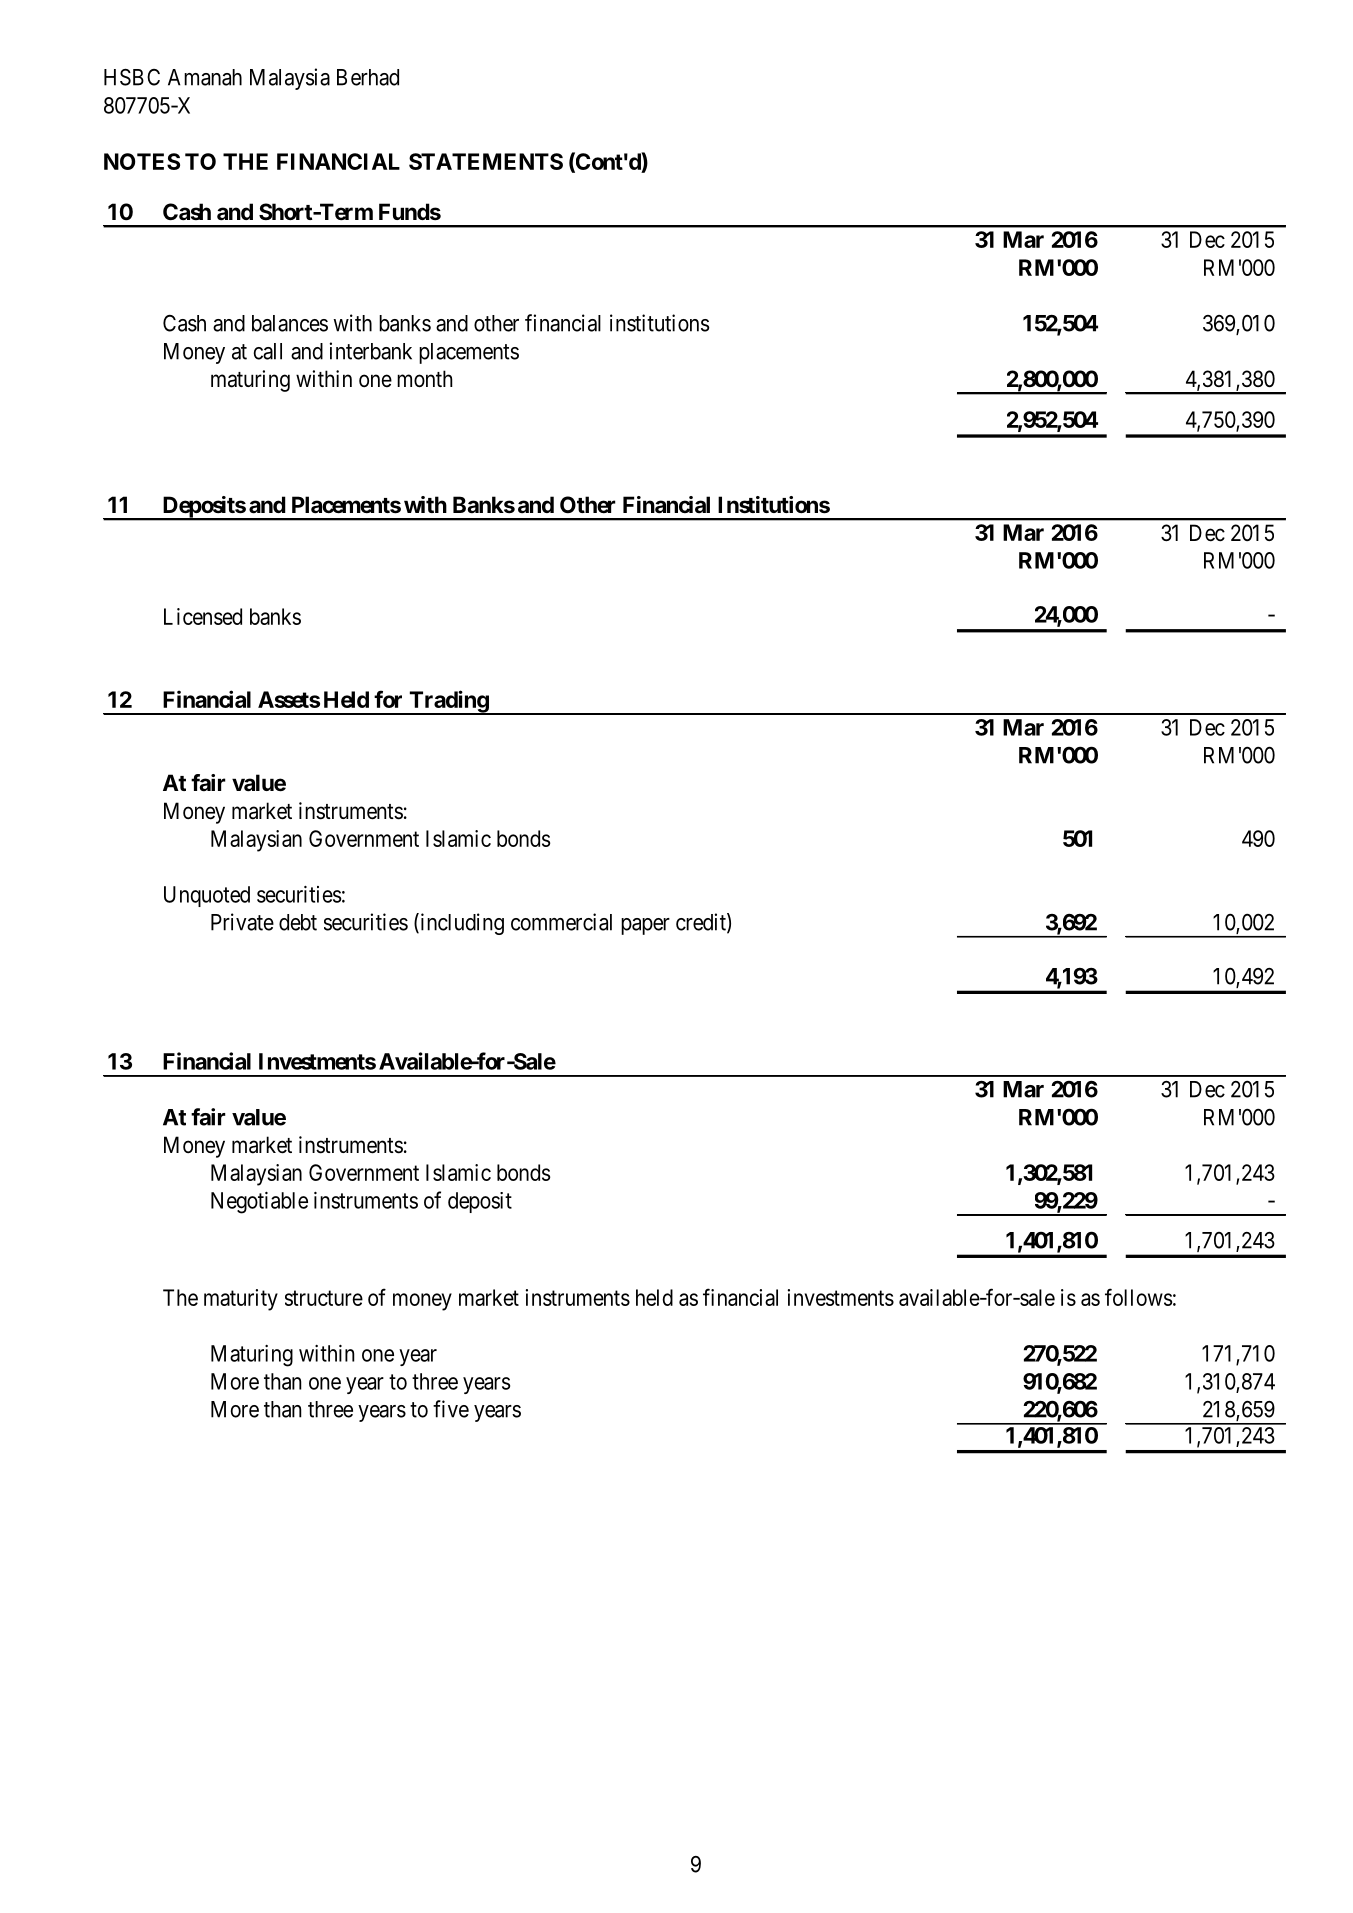 This screenshot has width=1353, height=1913. What do you see at coordinates (645, 926) in the screenshot?
I see `paper` at bounding box center [645, 926].
